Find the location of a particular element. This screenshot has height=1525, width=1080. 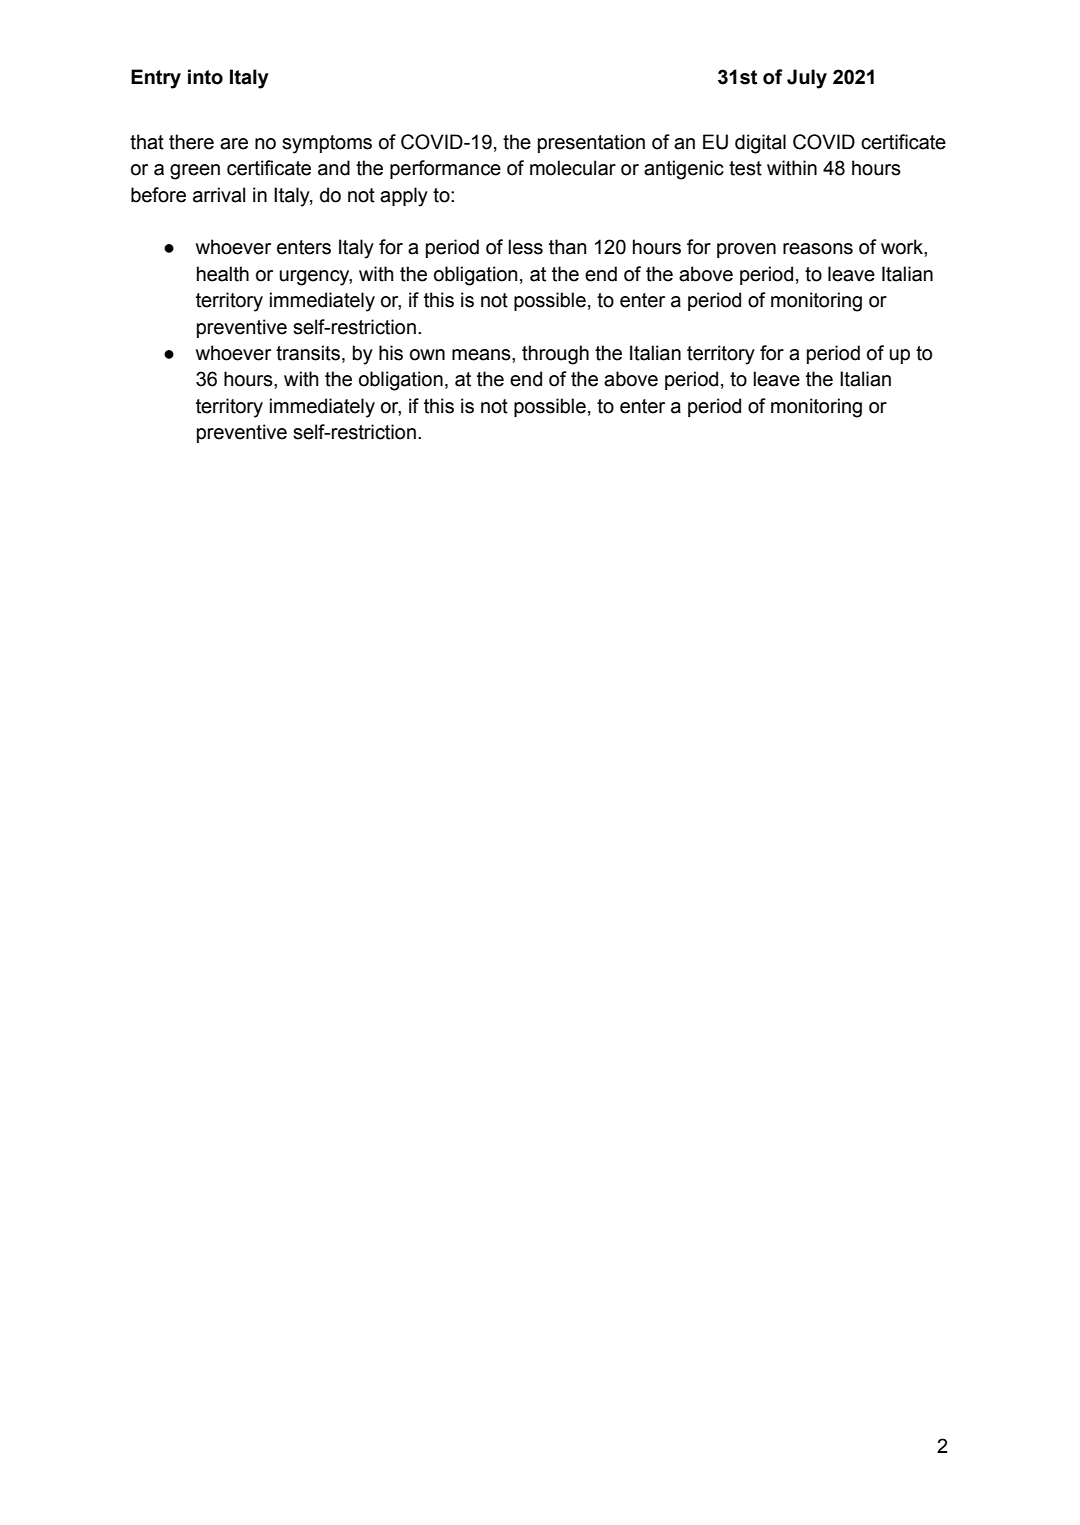

transits is located at coordinates (308, 353).
